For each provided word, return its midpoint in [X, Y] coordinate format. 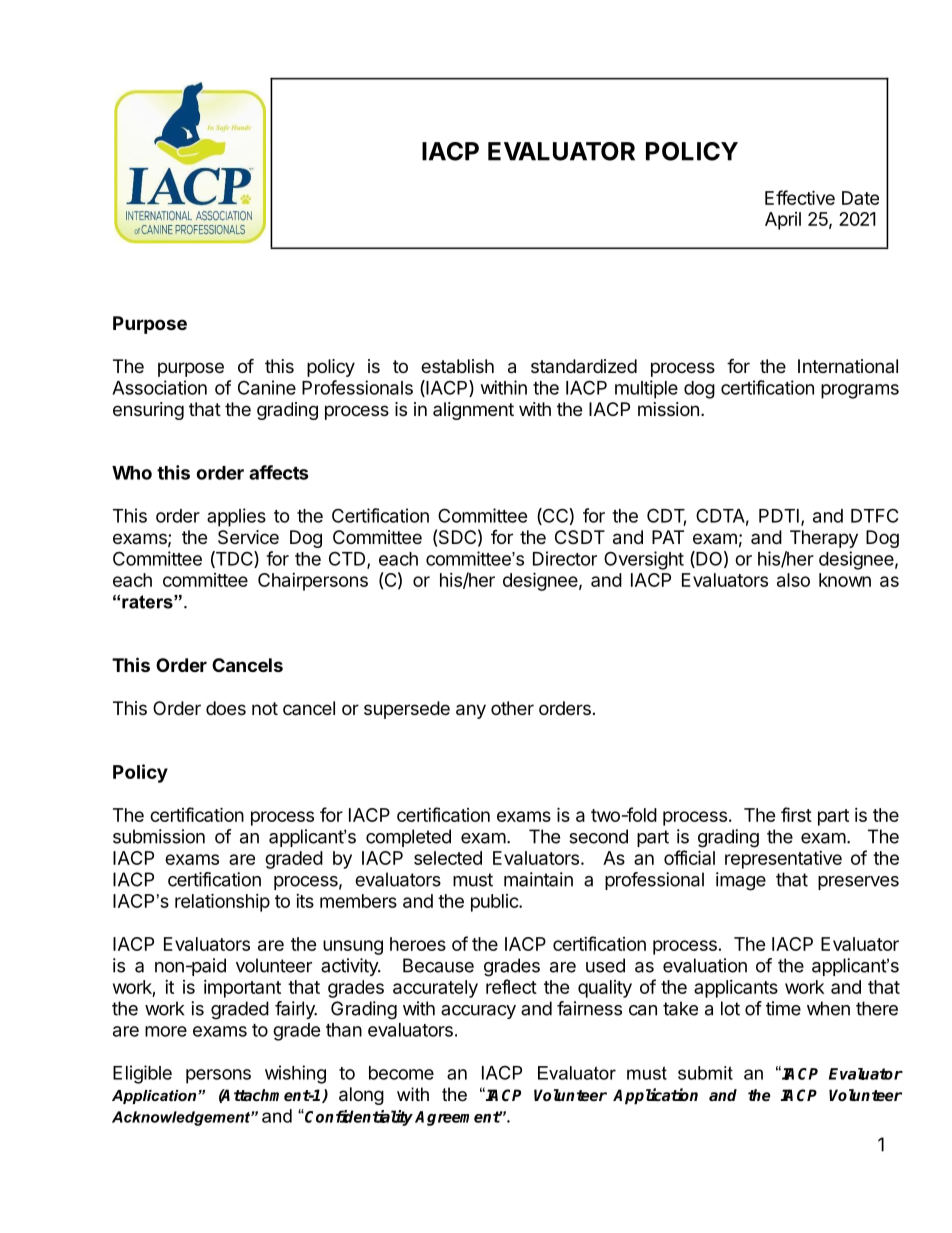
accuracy [478, 1012]
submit [705, 1073]
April [783, 221]
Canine [267, 387]
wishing [295, 1074]
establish [457, 366]
